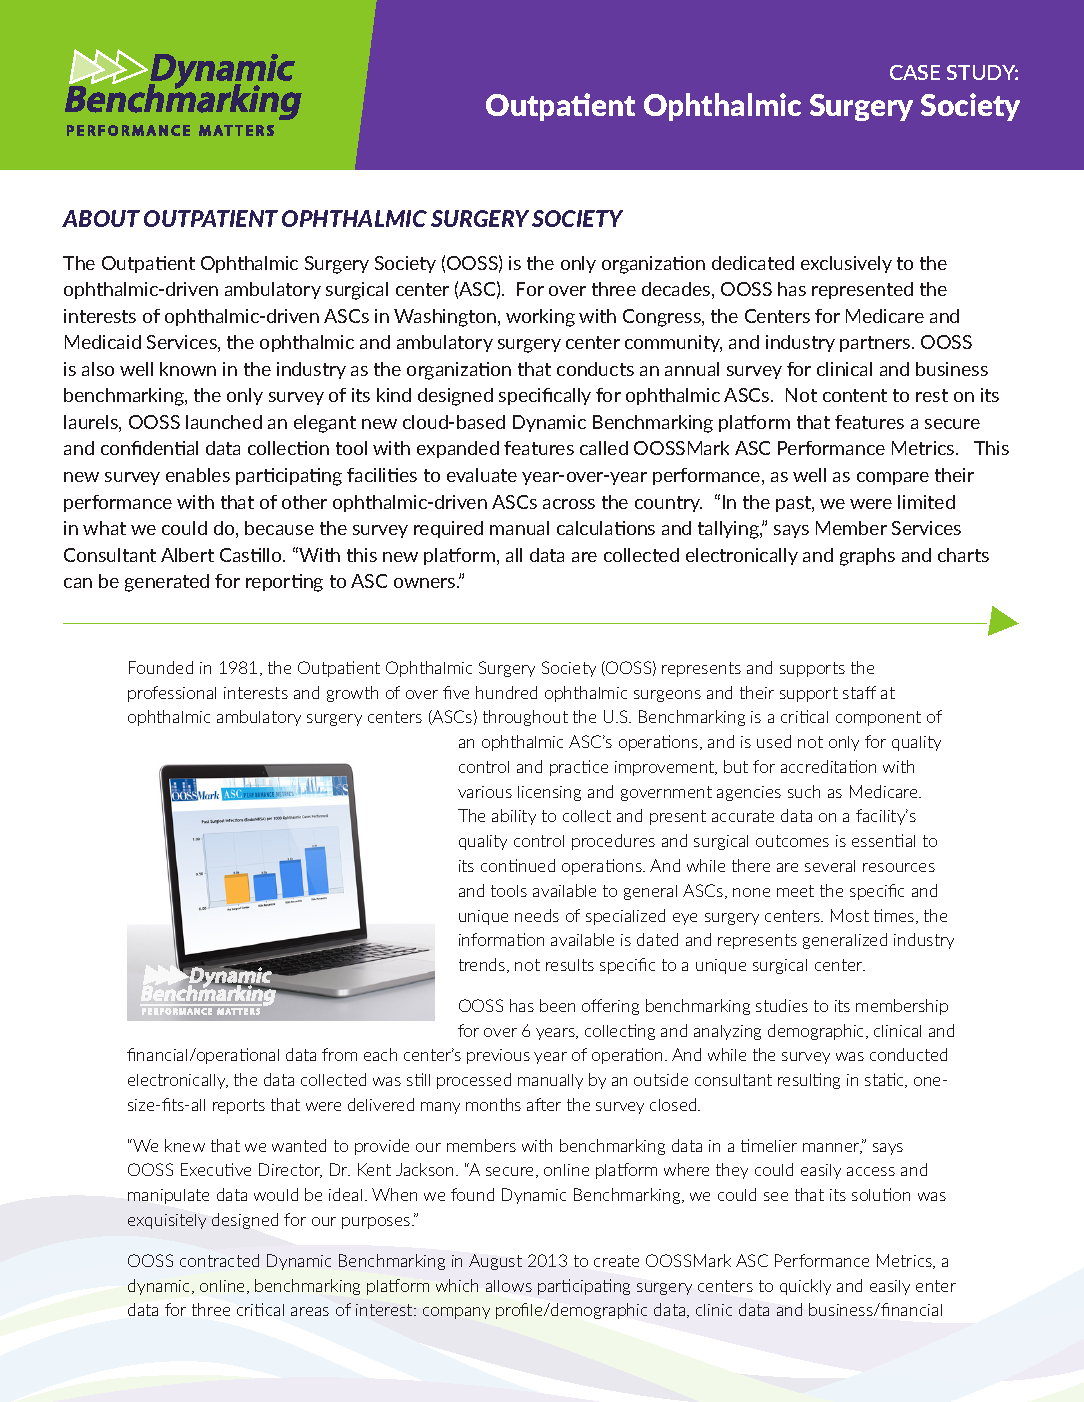 Image resolution: width=1084 pixels, height=1402 pixels. Describe the element at coordinates (219, 1260) in the screenshot. I see `contracted` at that location.
